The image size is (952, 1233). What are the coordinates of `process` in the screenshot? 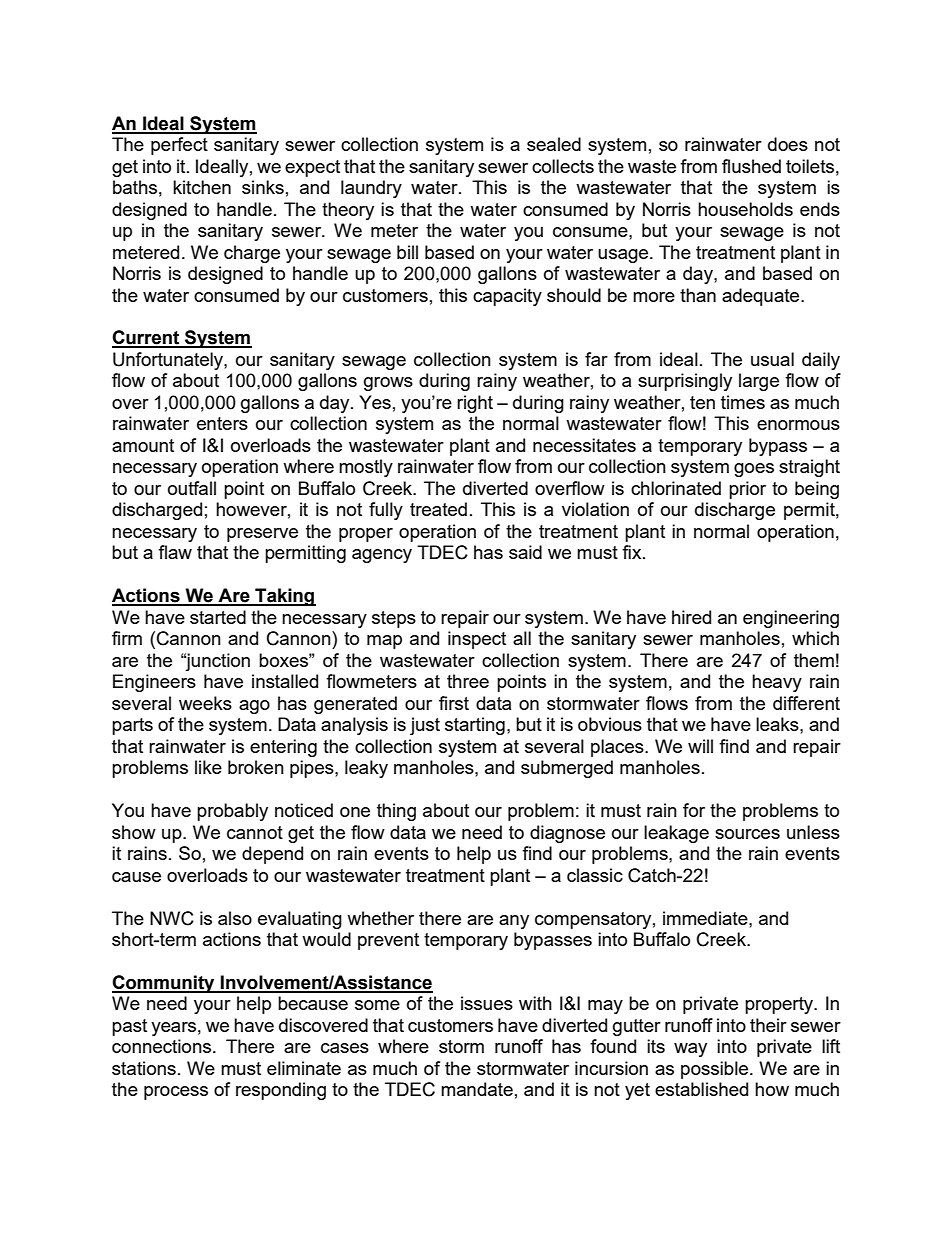 It's located at (176, 1093).
